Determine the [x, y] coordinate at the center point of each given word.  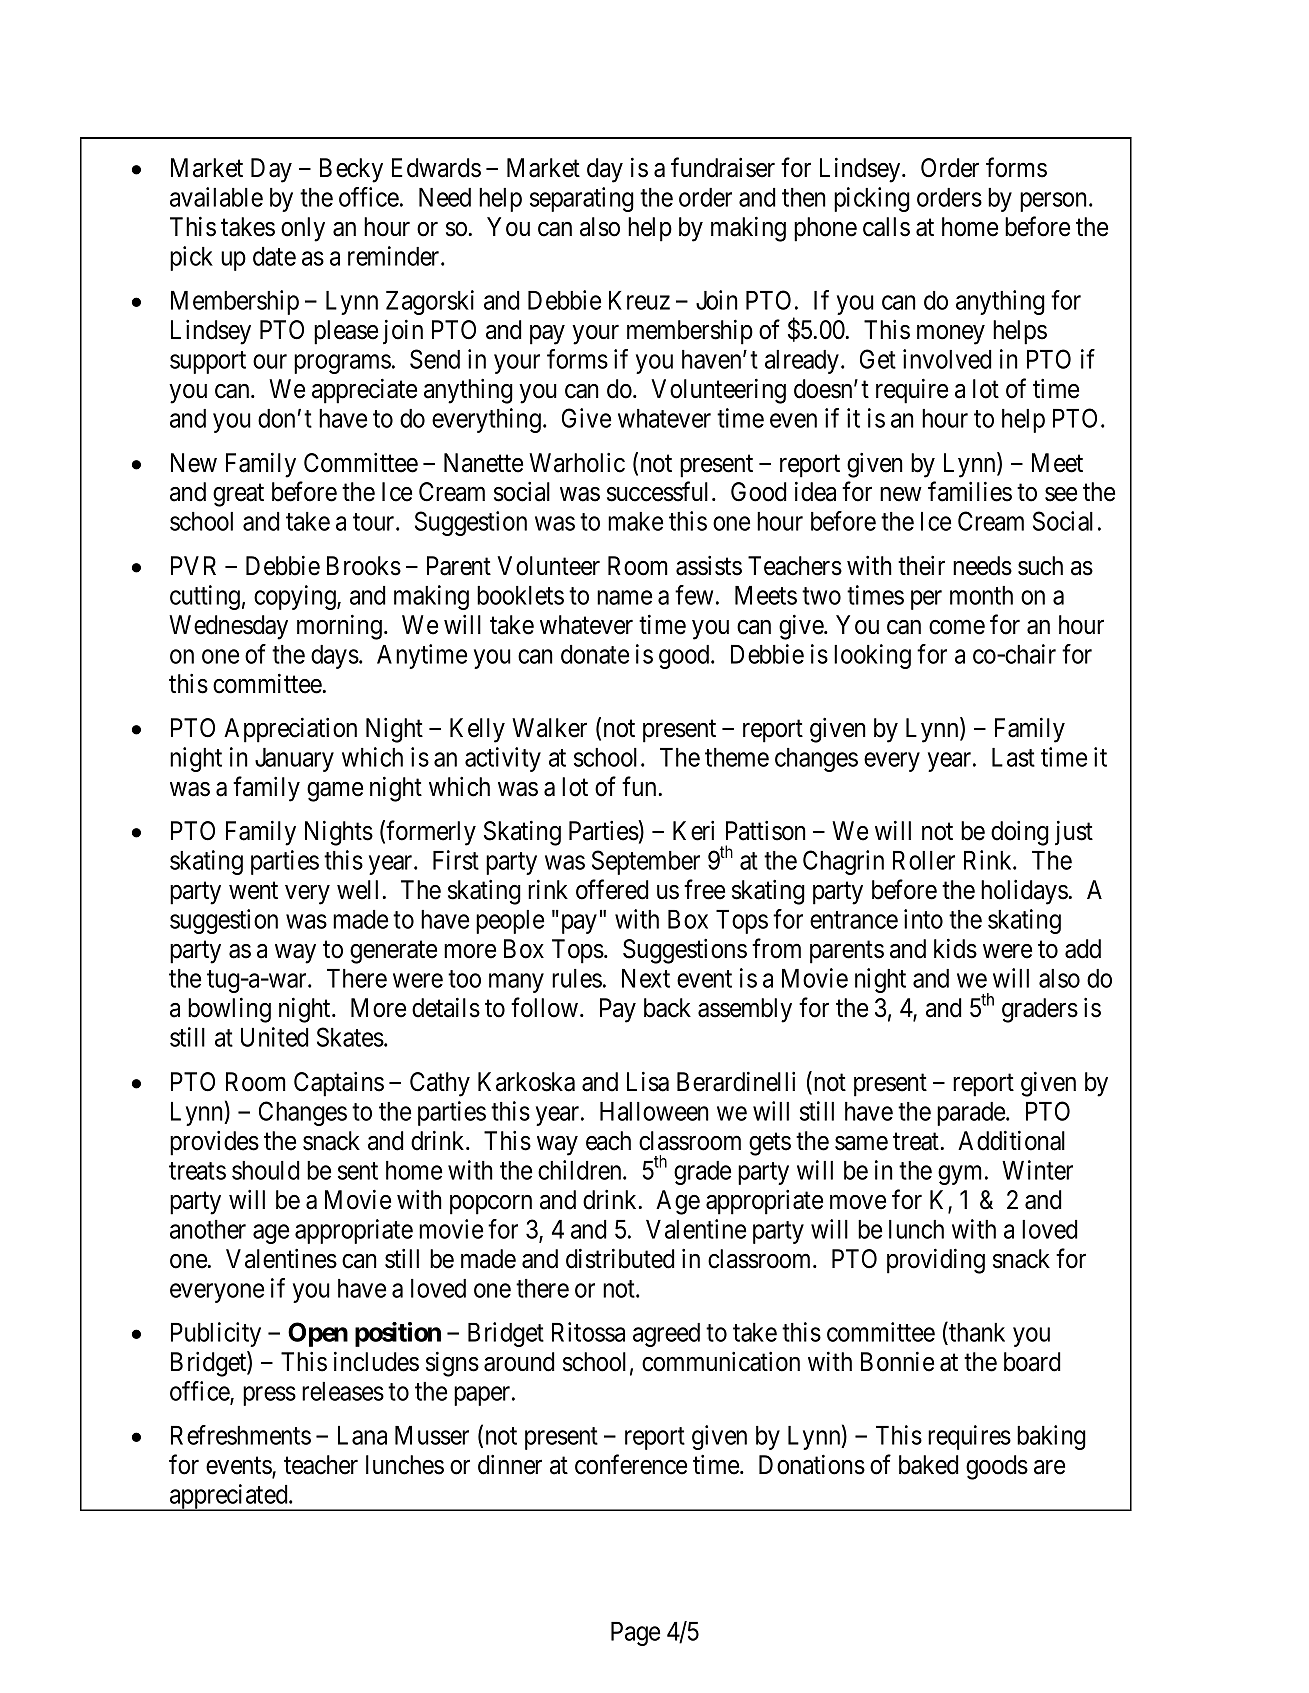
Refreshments [241, 1435]
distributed [620, 1258]
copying [296, 597]
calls [886, 227]
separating [582, 199]
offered [612, 889]
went [253, 891]
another [208, 1229]
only [303, 229]
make [635, 521]
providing [936, 1261]
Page [635, 1634]
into [923, 919]
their [921, 565]
